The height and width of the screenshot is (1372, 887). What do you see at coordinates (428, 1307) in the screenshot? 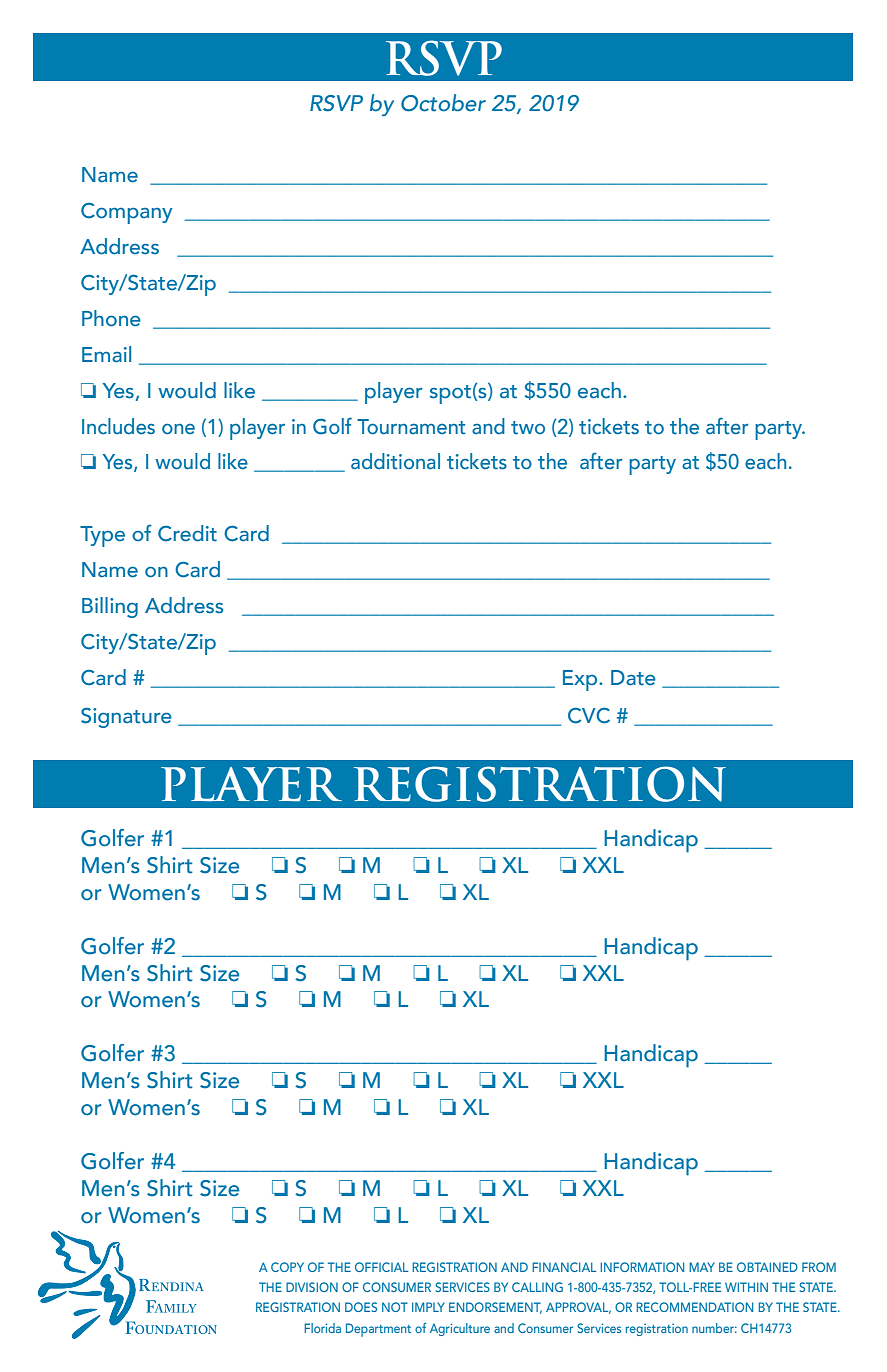
I see `IMPLY` at bounding box center [428, 1307].
